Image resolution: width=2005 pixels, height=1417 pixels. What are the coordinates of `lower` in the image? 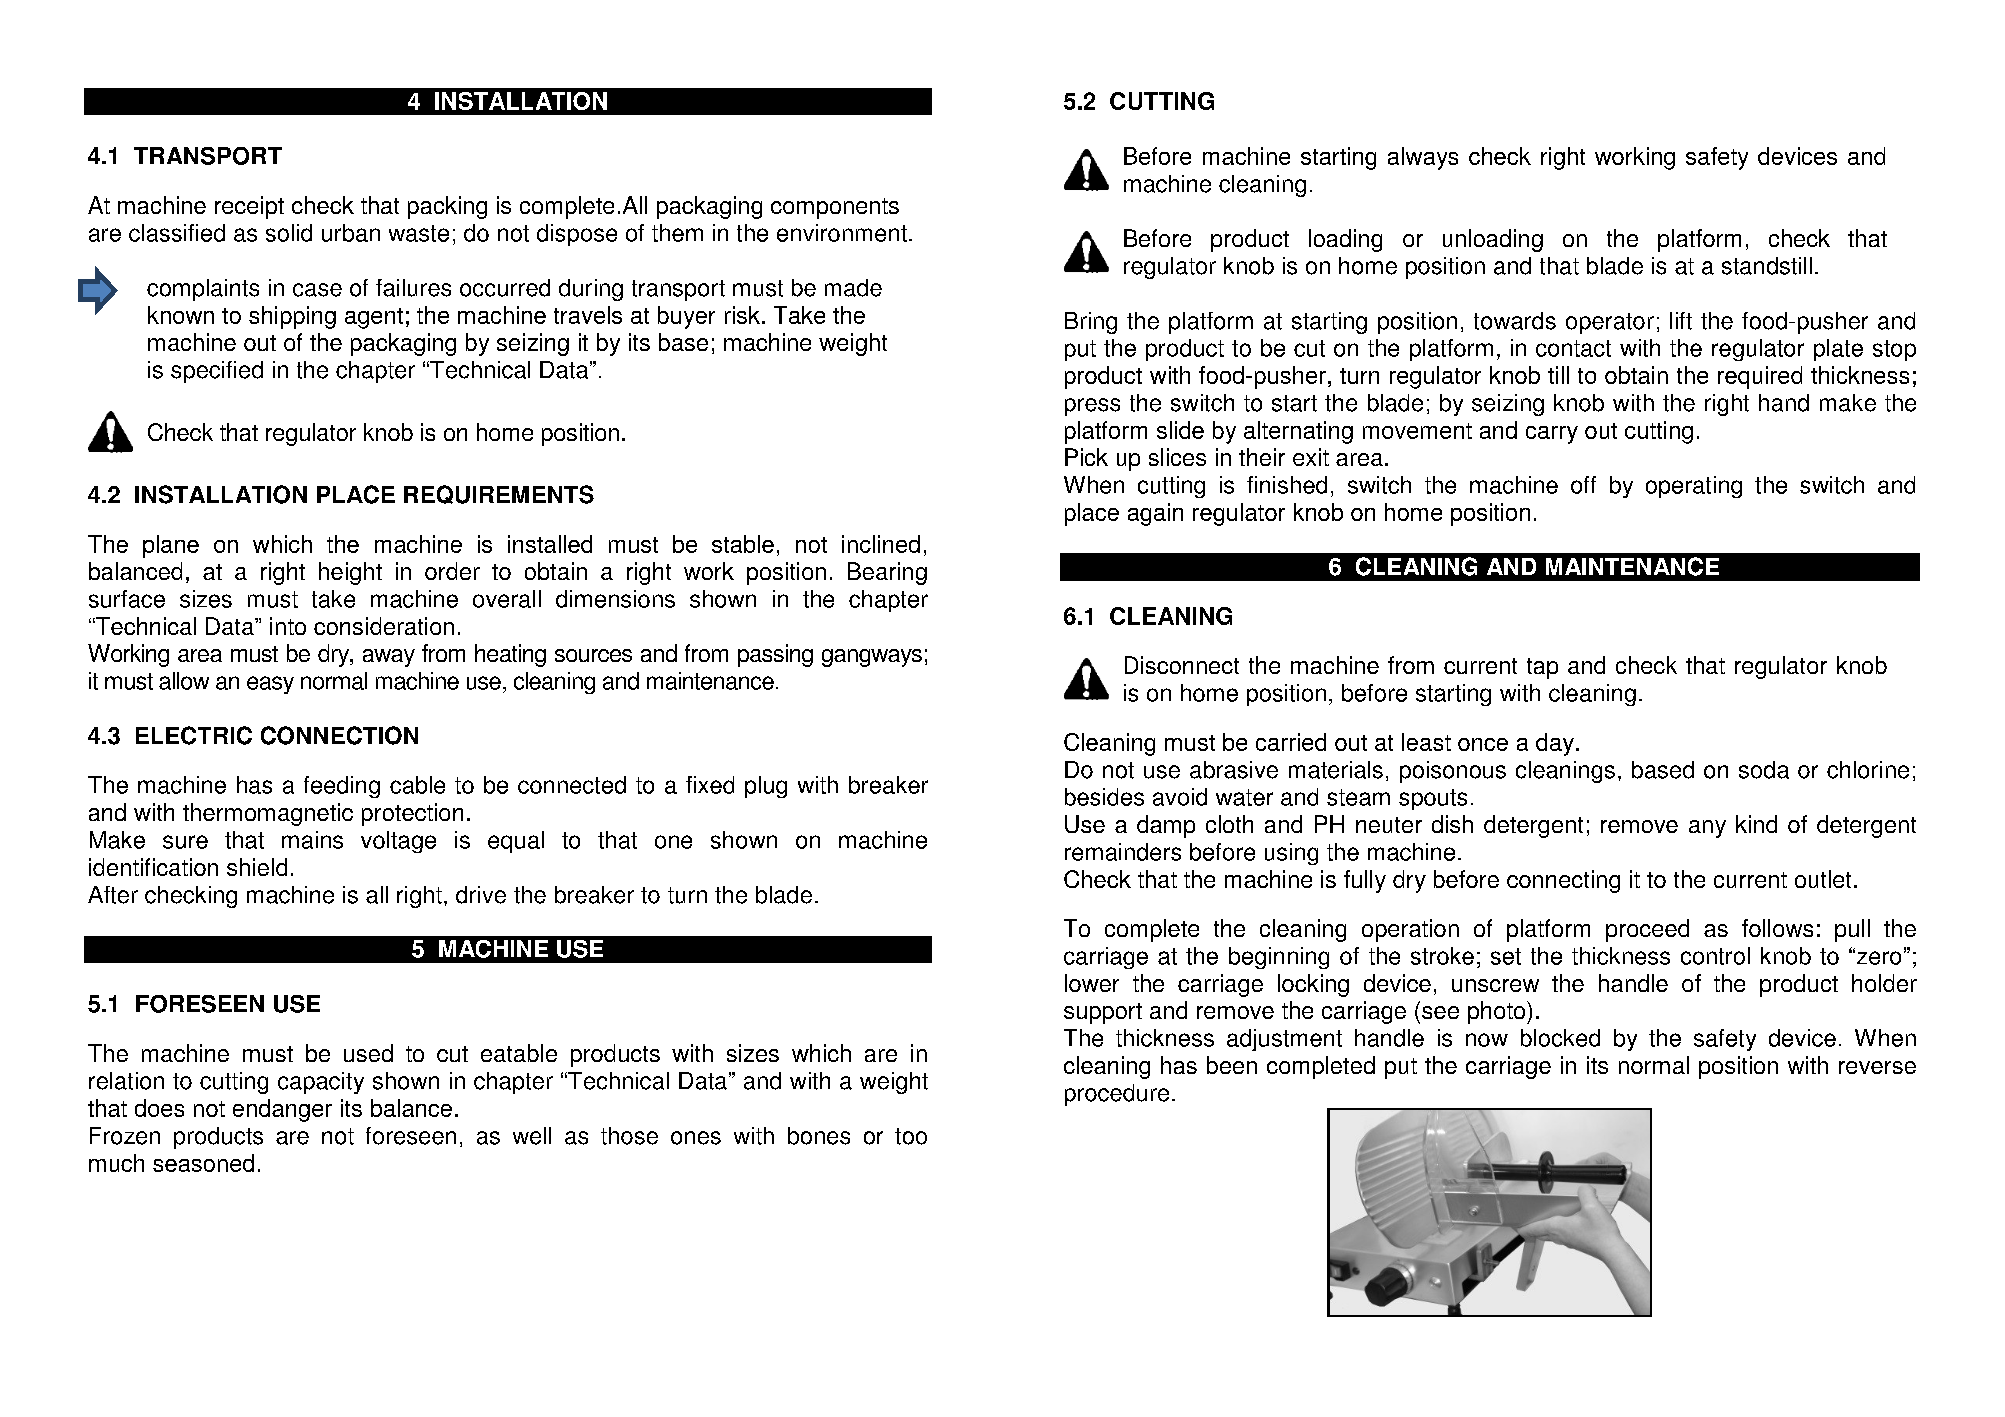 It's located at (1092, 983).
